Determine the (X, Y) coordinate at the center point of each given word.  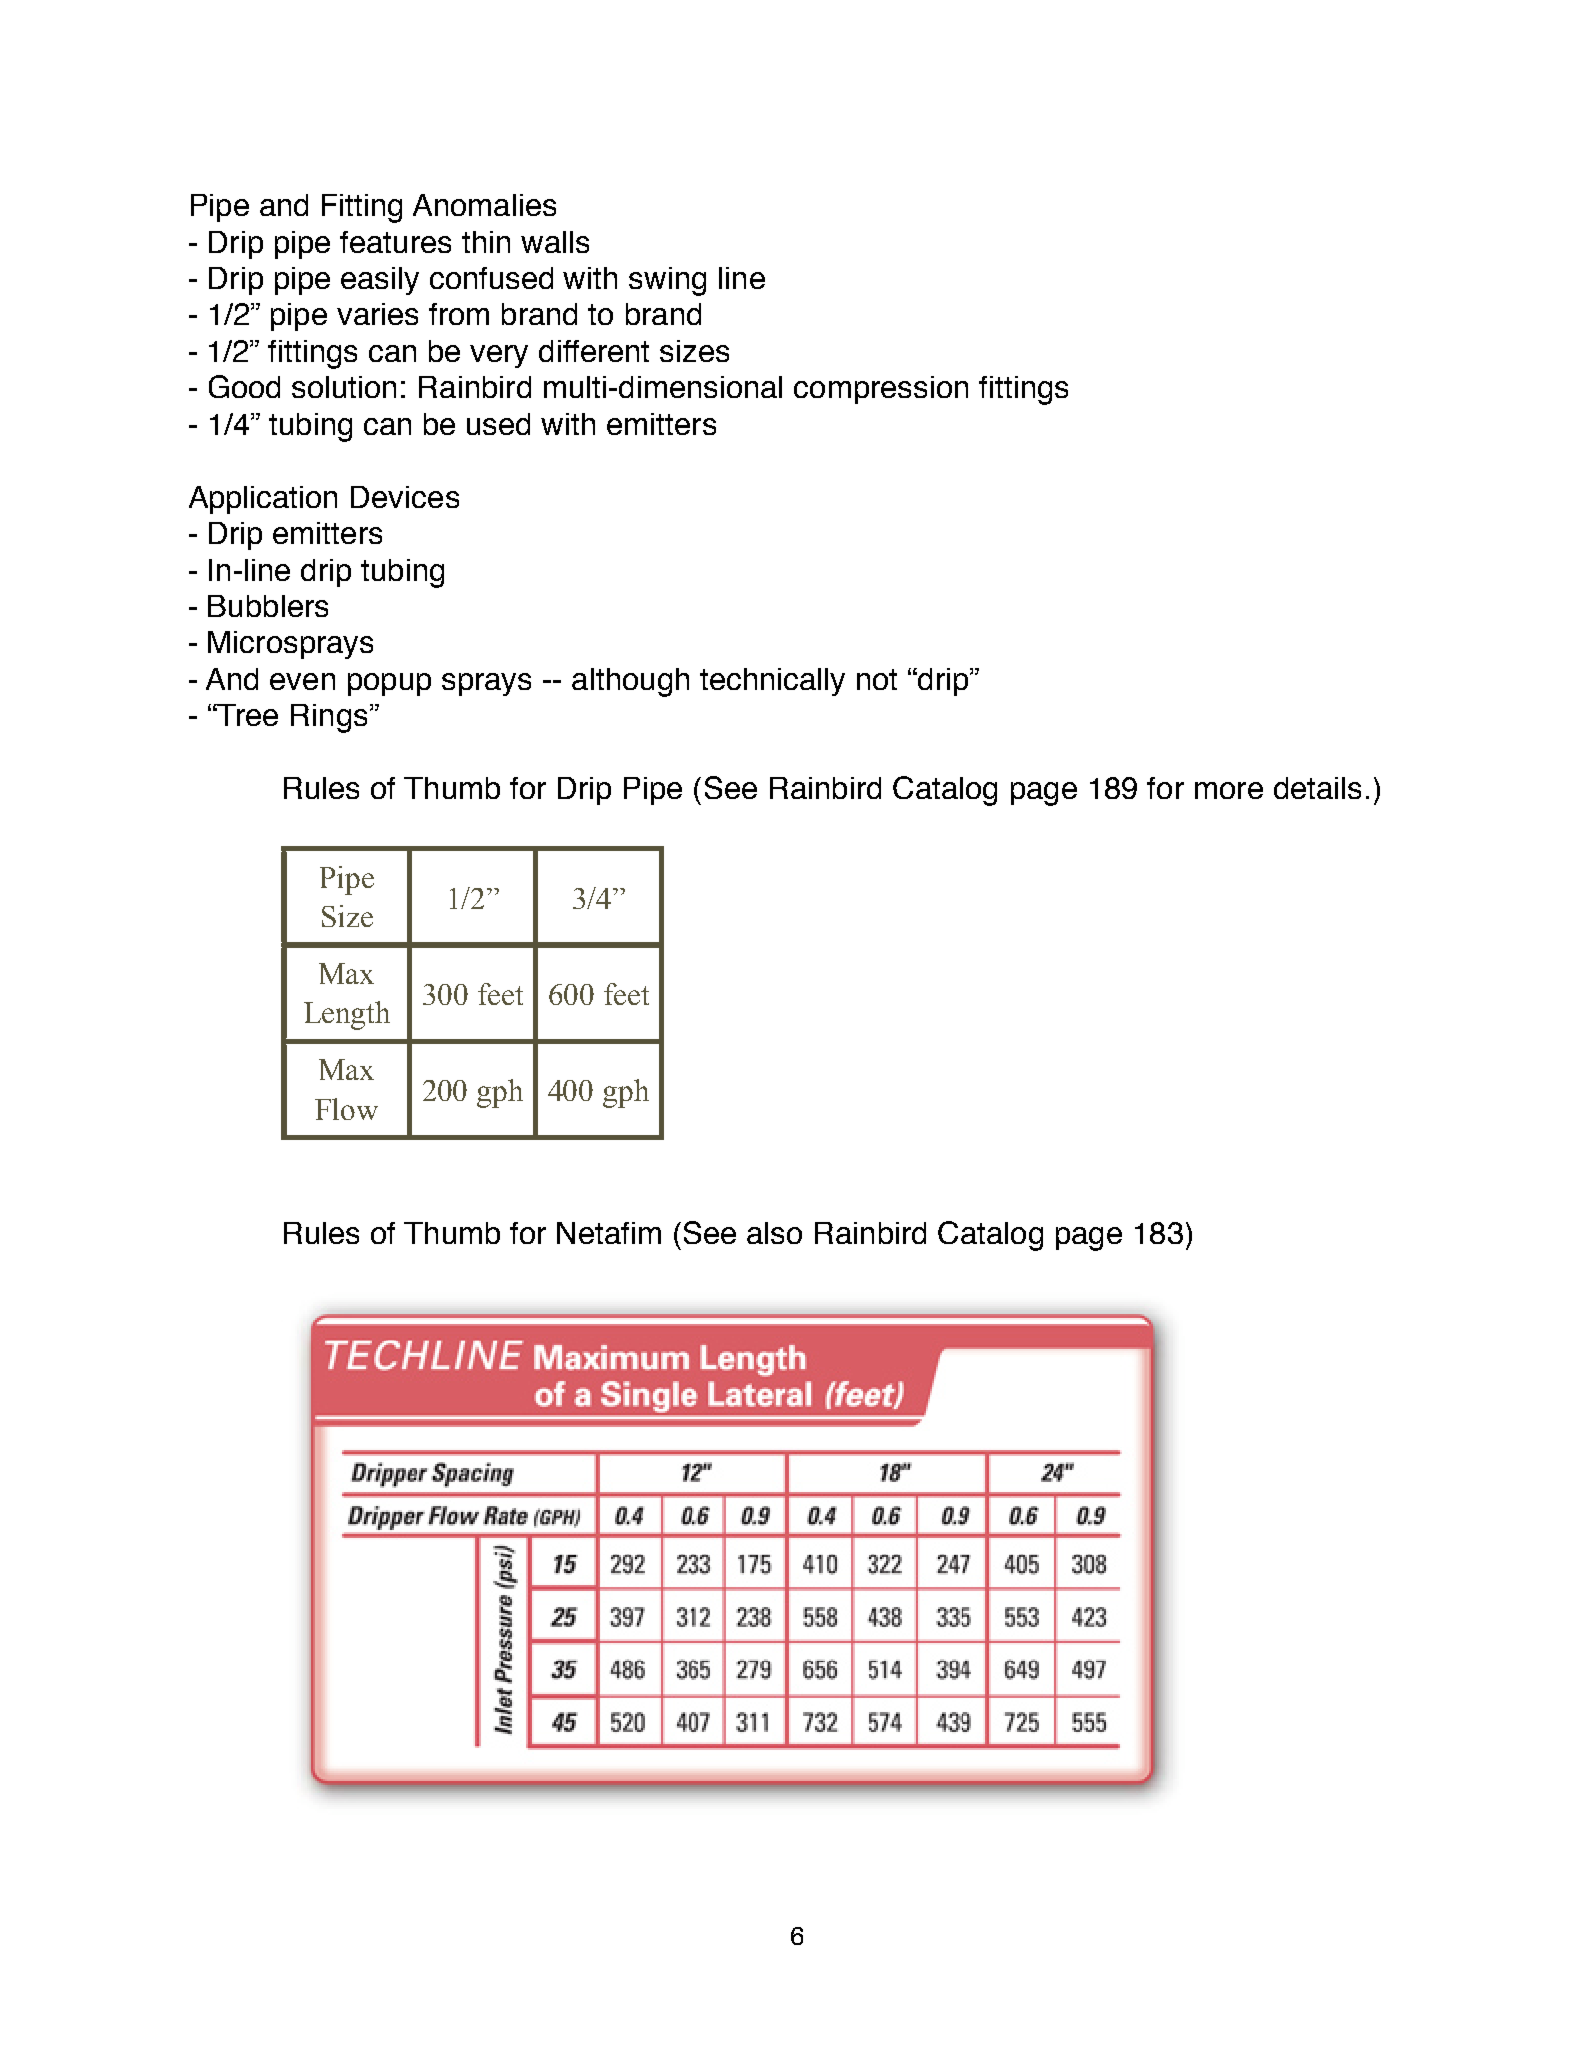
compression (881, 390)
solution (344, 387)
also (774, 1233)
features (395, 242)
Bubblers (268, 606)
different (594, 351)
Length (347, 1015)
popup (389, 684)
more (1229, 790)
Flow (346, 1109)
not (877, 679)
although (630, 682)
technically (772, 682)
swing (667, 281)
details (1317, 788)
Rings (329, 718)
